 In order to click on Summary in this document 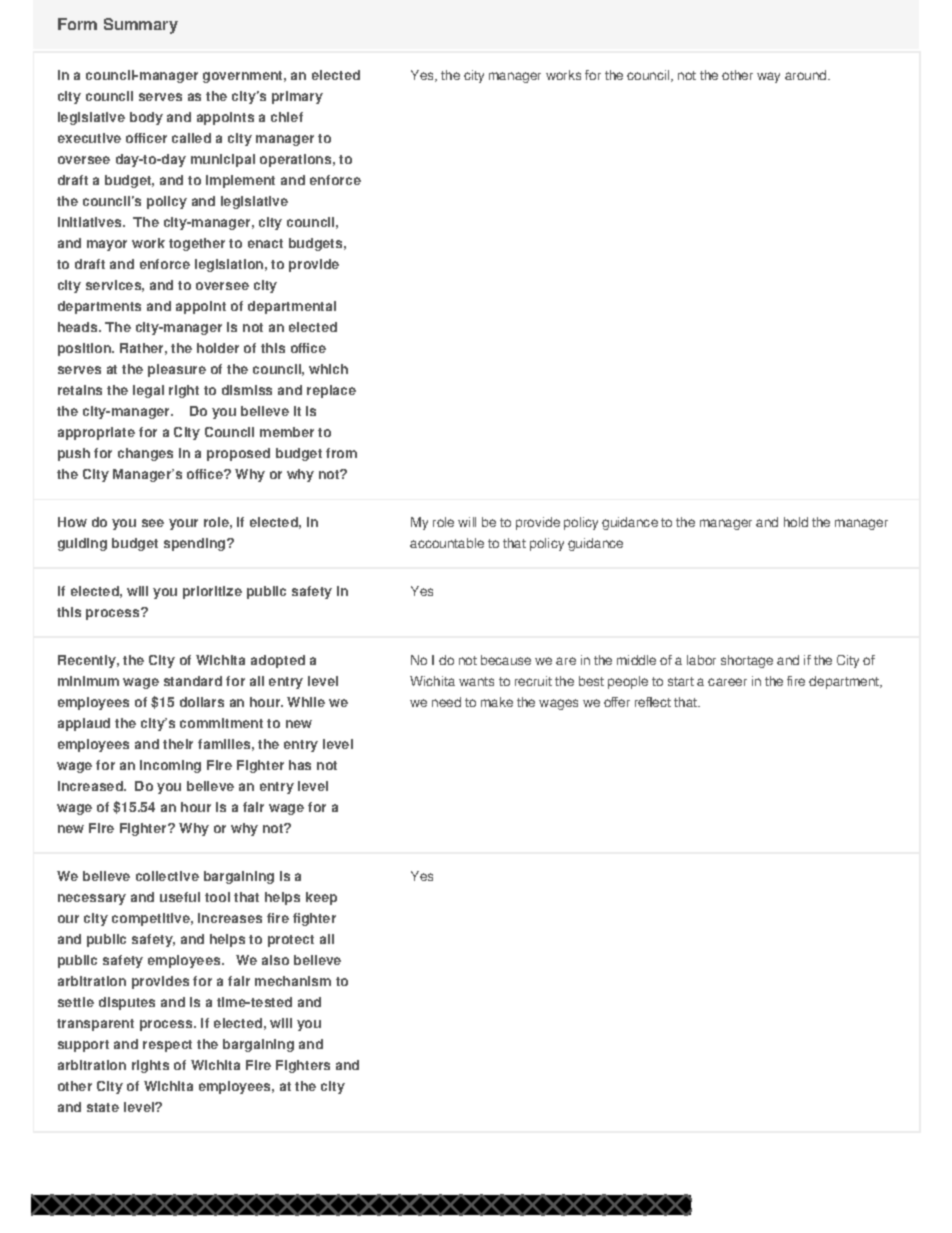, I will do `click(141, 26)`.
